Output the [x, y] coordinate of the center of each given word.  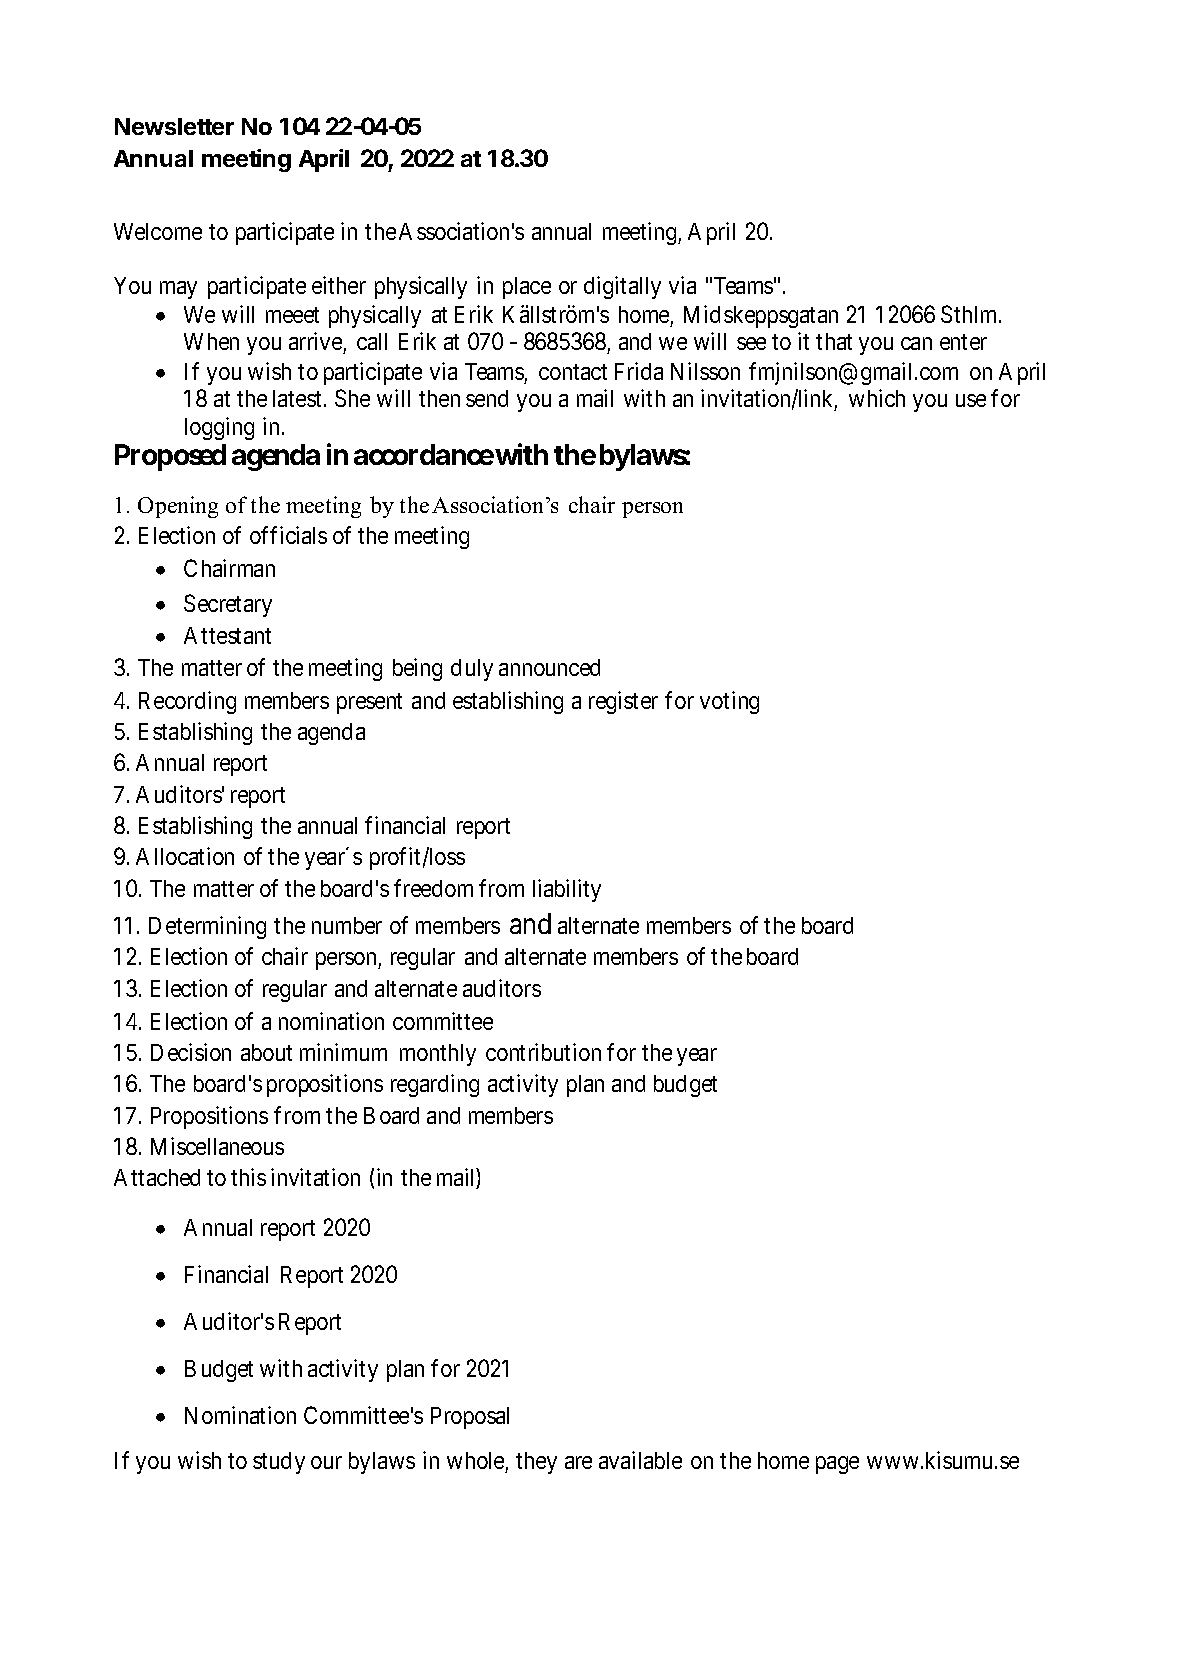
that [834, 341]
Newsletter [174, 126]
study [279, 1463]
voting [729, 702]
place [527, 288]
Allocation [185, 856]
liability [567, 890]
